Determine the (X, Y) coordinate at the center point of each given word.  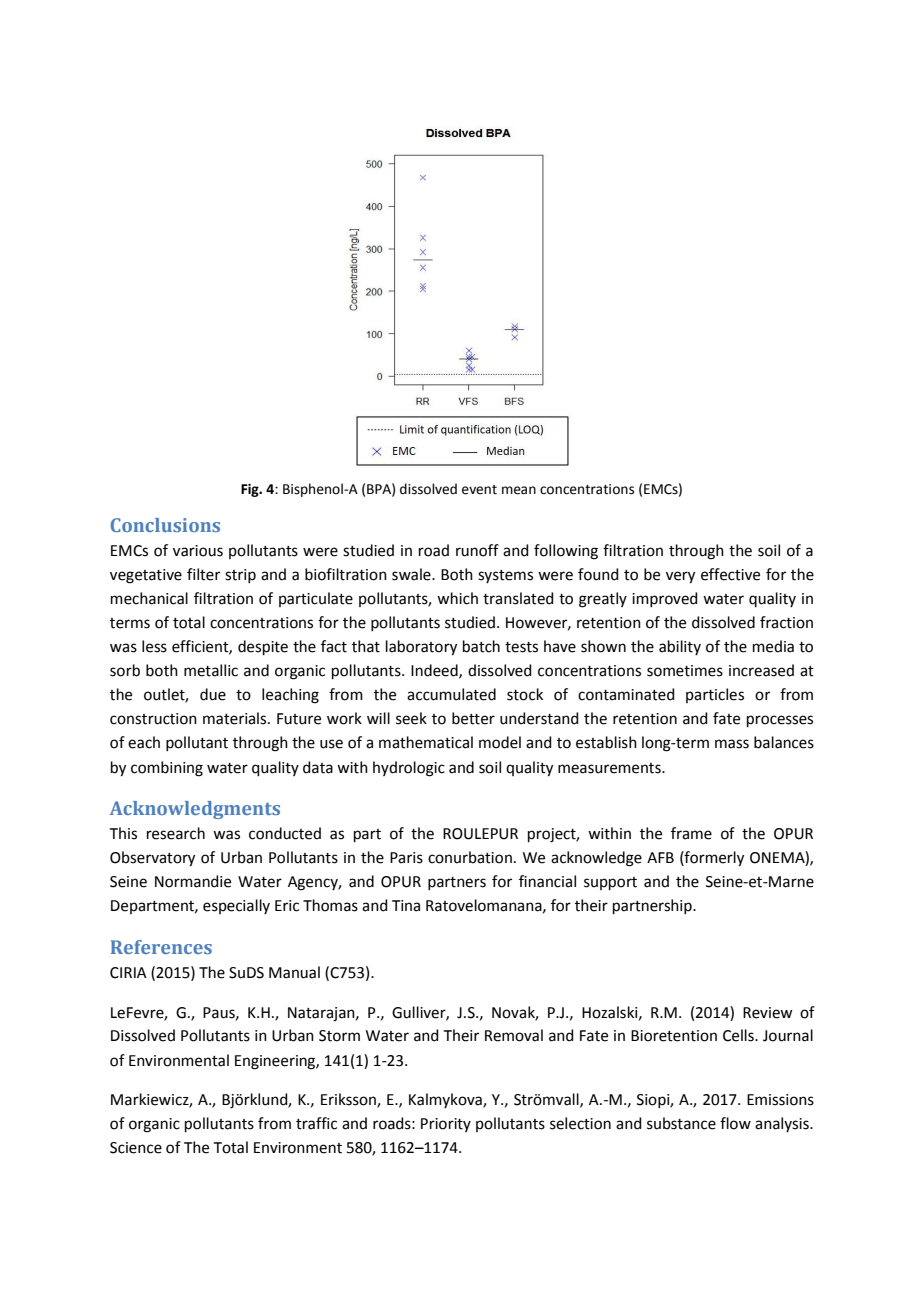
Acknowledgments (195, 810)
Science (136, 1148)
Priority (446, 1125)
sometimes (685, 671)
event (479, 490)
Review (767, 1013)
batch (481, 646)
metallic (211, 670)
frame (691, 833)
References (161, 947)
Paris (406, 858)
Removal (514, 1035)
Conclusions (165, 525)
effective (730, 574)
